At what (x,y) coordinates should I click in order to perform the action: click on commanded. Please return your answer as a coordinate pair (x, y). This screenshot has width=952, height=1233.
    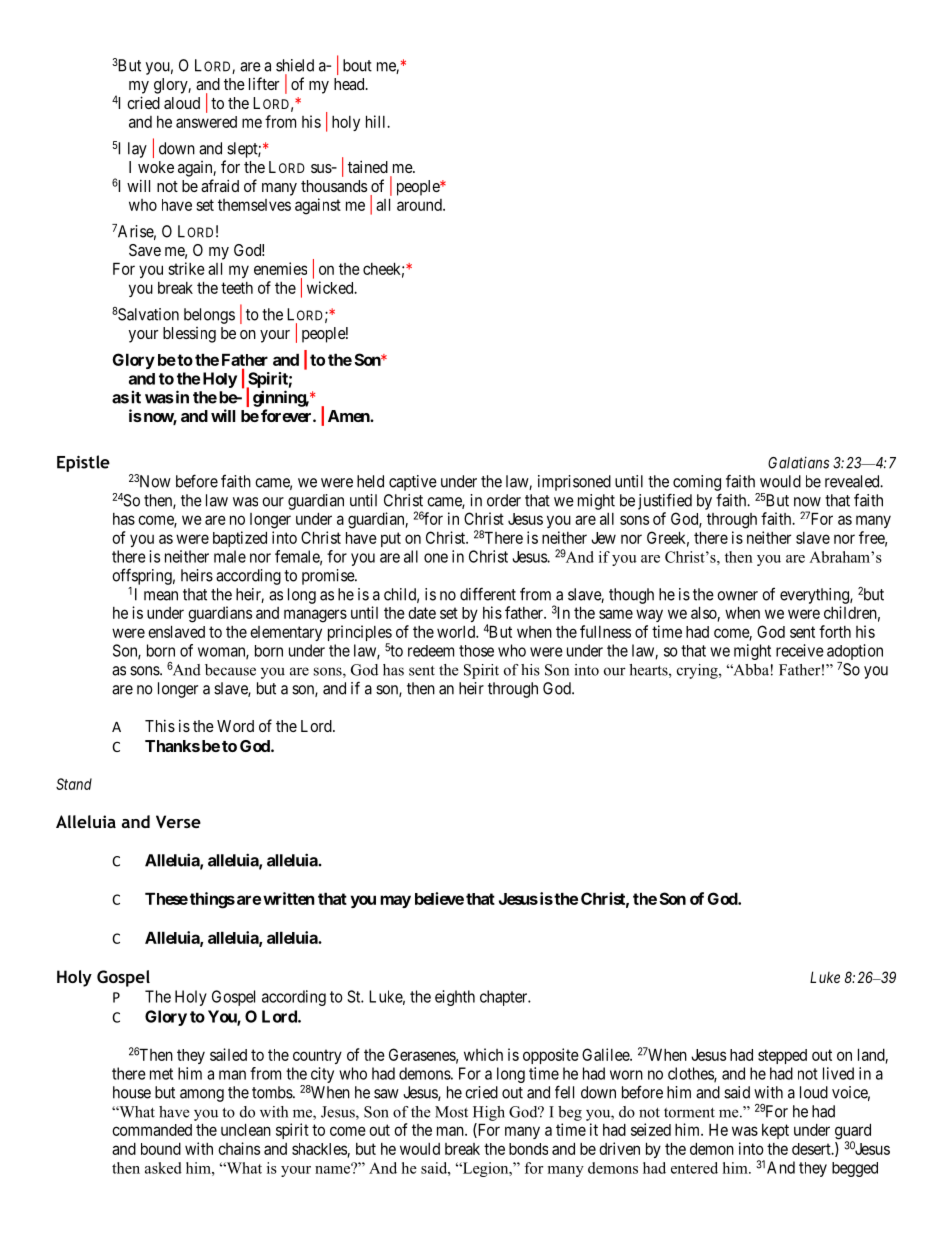
    Looking at the image, I should click on (152, 1130).
